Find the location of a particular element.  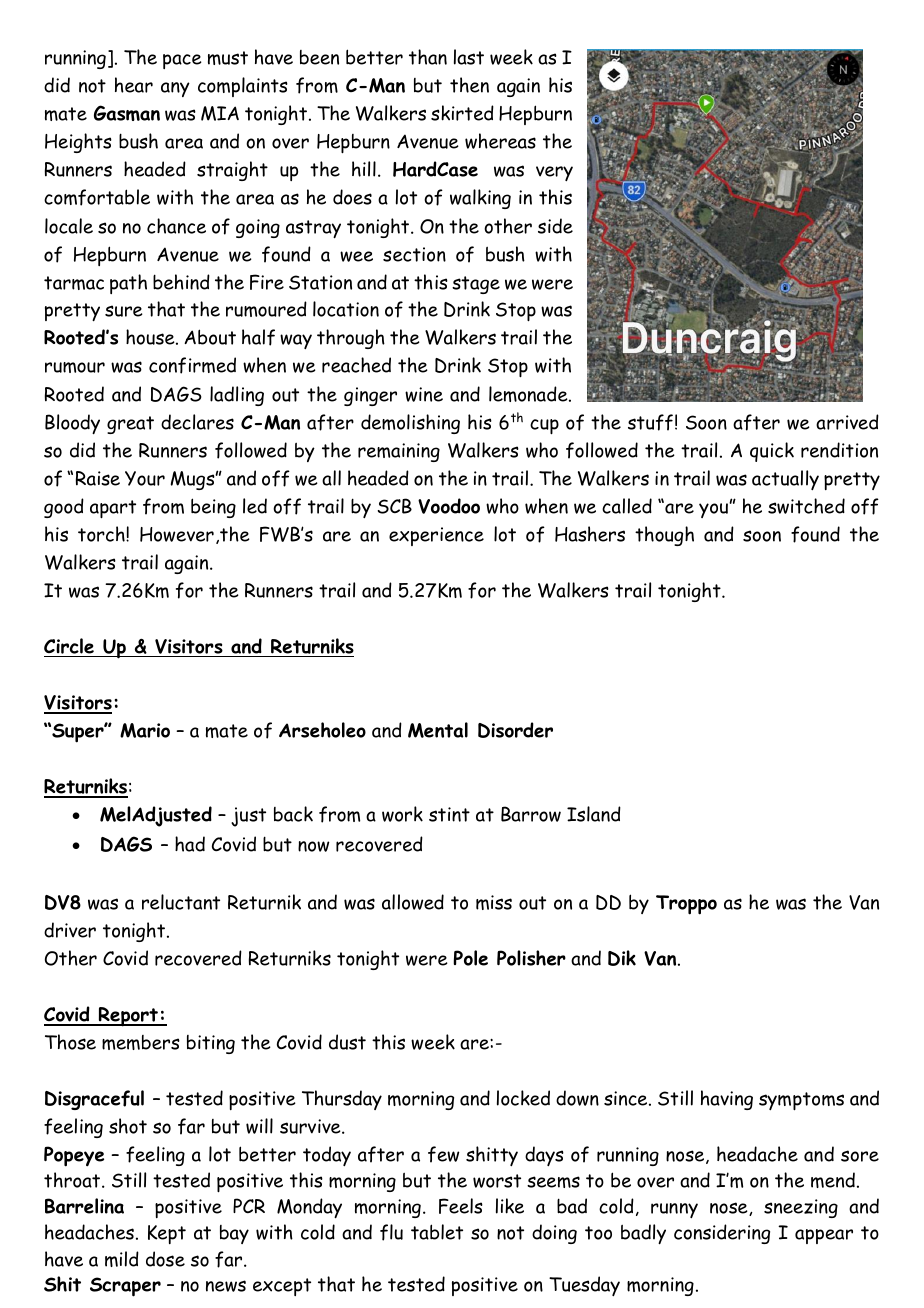

Feels is located at coordinates (461, 1206).
